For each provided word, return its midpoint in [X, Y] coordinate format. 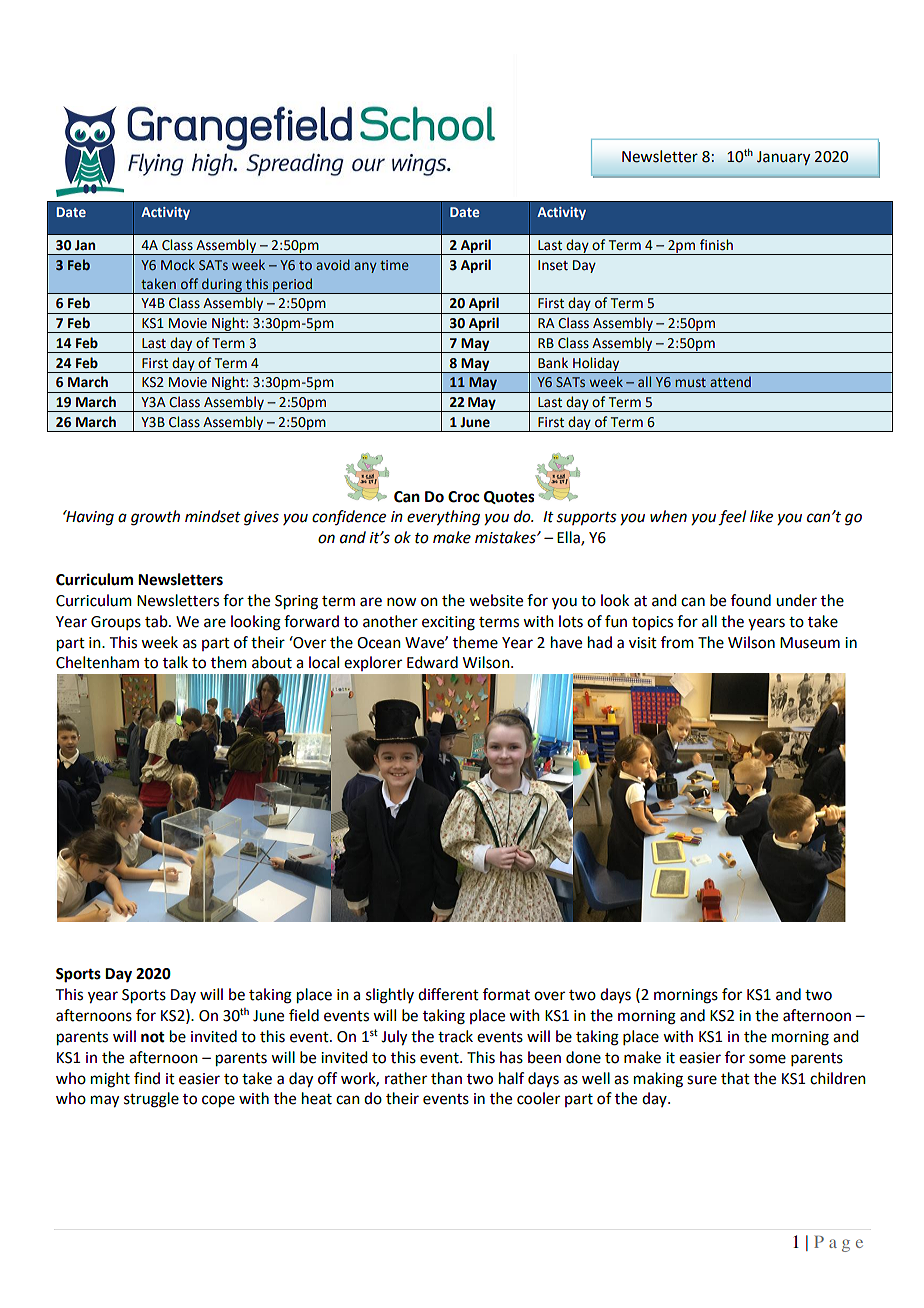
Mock [178, 264]
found [751, 600]
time [394, 265]
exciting [448, 623]
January [783, 158]
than [446, 1078]
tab [157, 621]
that [735, 1078]
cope [218, 1101]
